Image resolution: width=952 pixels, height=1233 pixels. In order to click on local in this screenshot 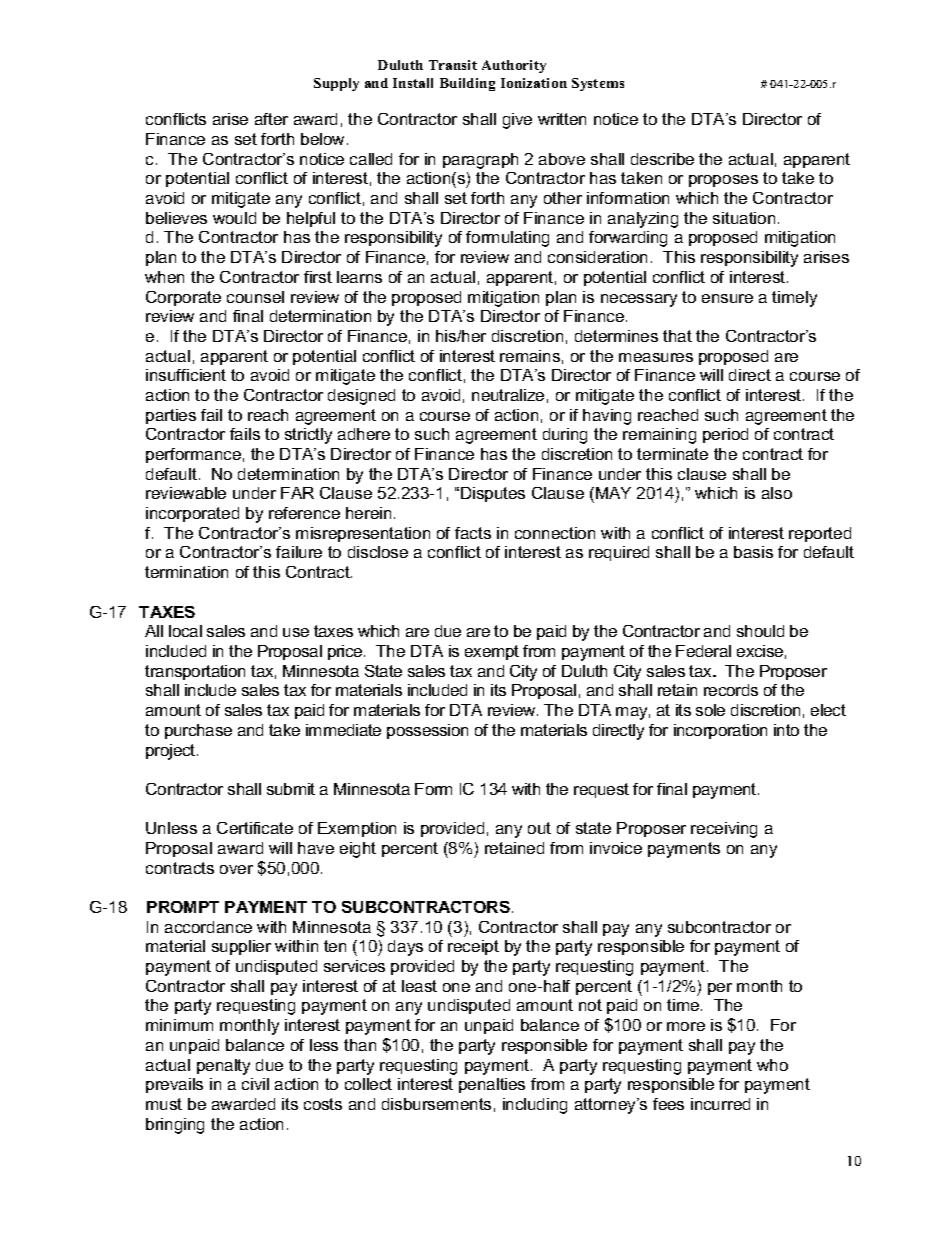, I will do `click(185, 631)`.
